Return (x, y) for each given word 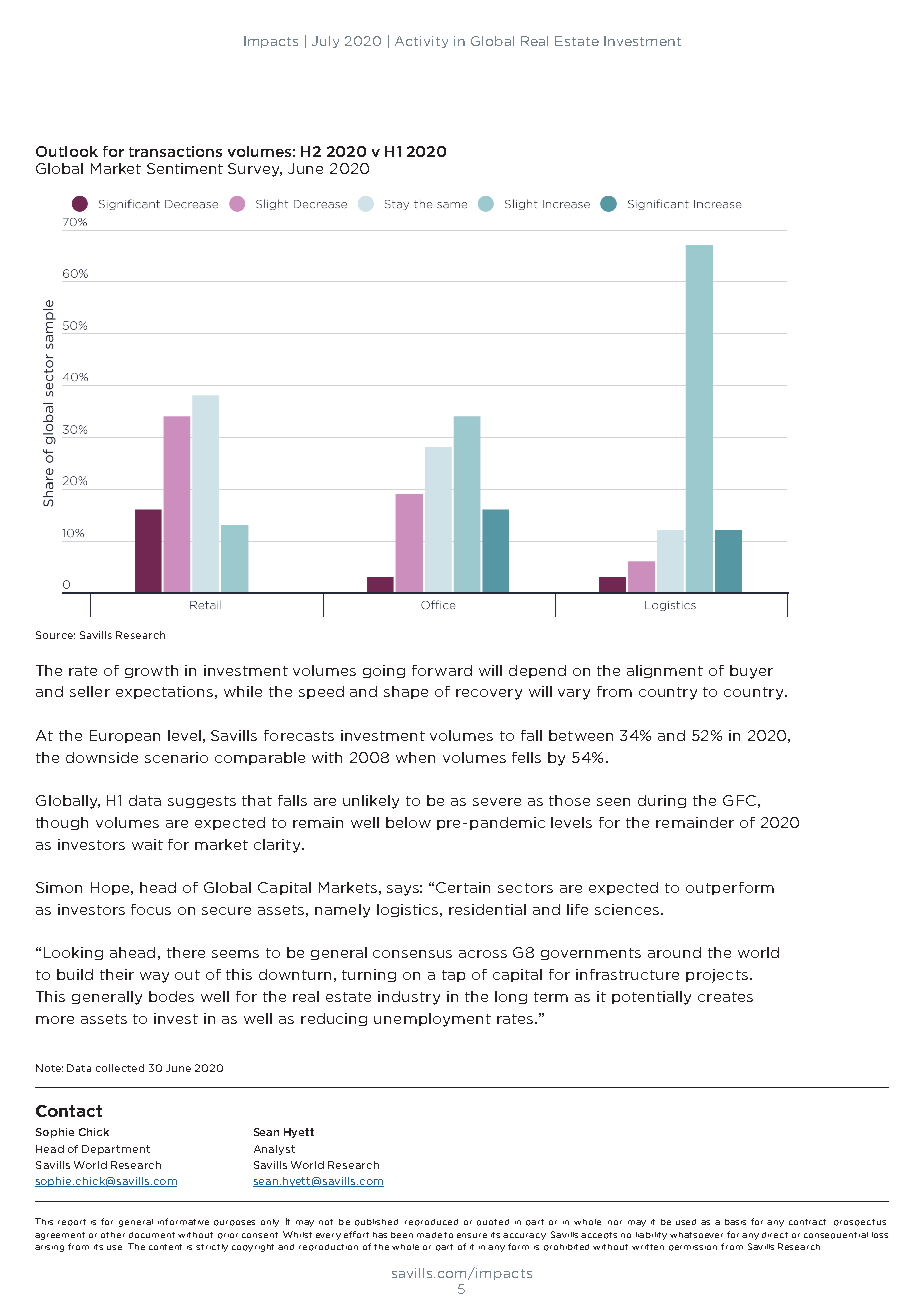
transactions (175, 151)
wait (147, 844)
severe (497, 802)
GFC (739, 800)
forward (442, 670)
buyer (751, 672)
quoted (493, 1222)
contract (807, 1222)
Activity (421, 42)
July (325, 42)
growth (151, 671)
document (152, 1235)
